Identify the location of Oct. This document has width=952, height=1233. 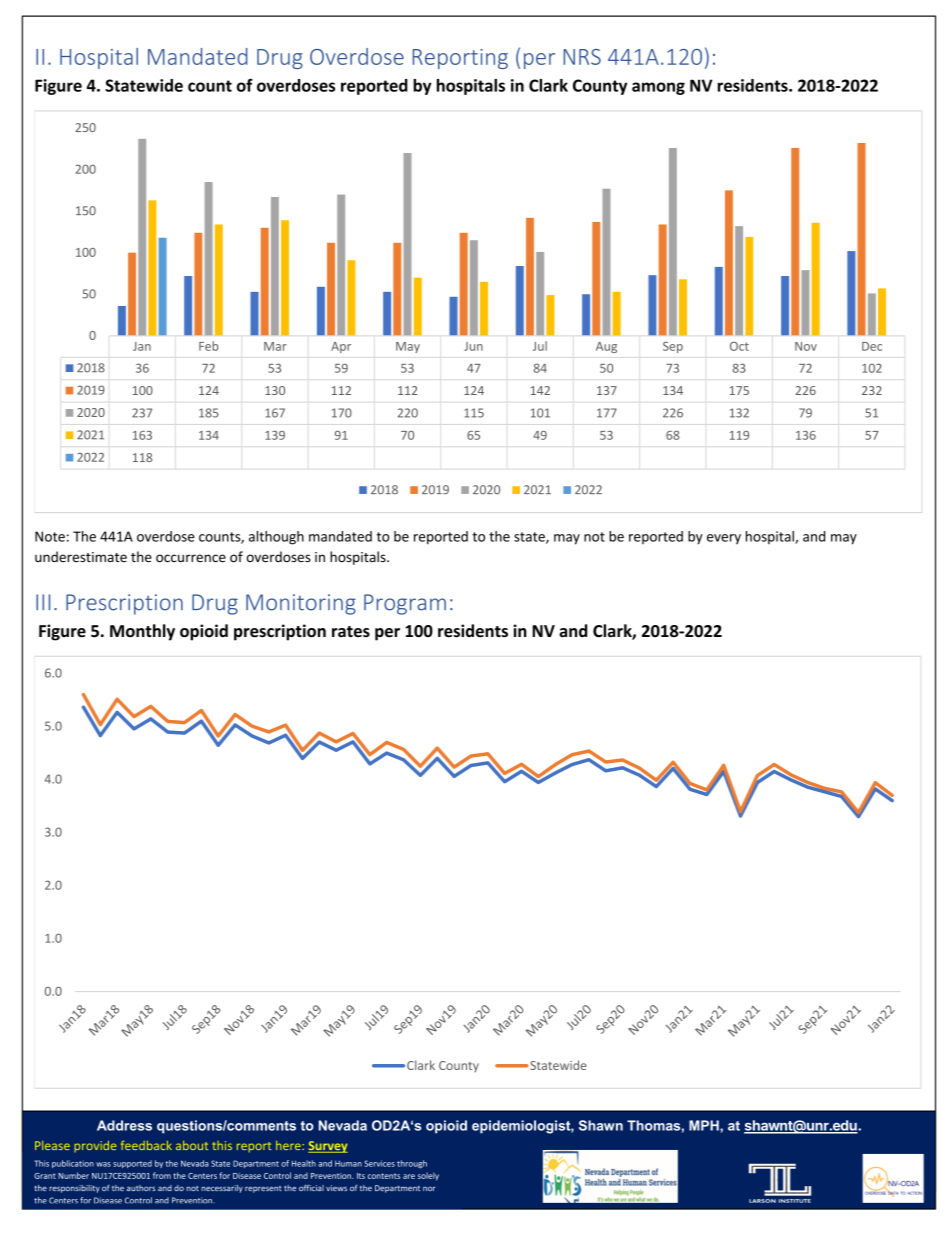
(739, 346).
